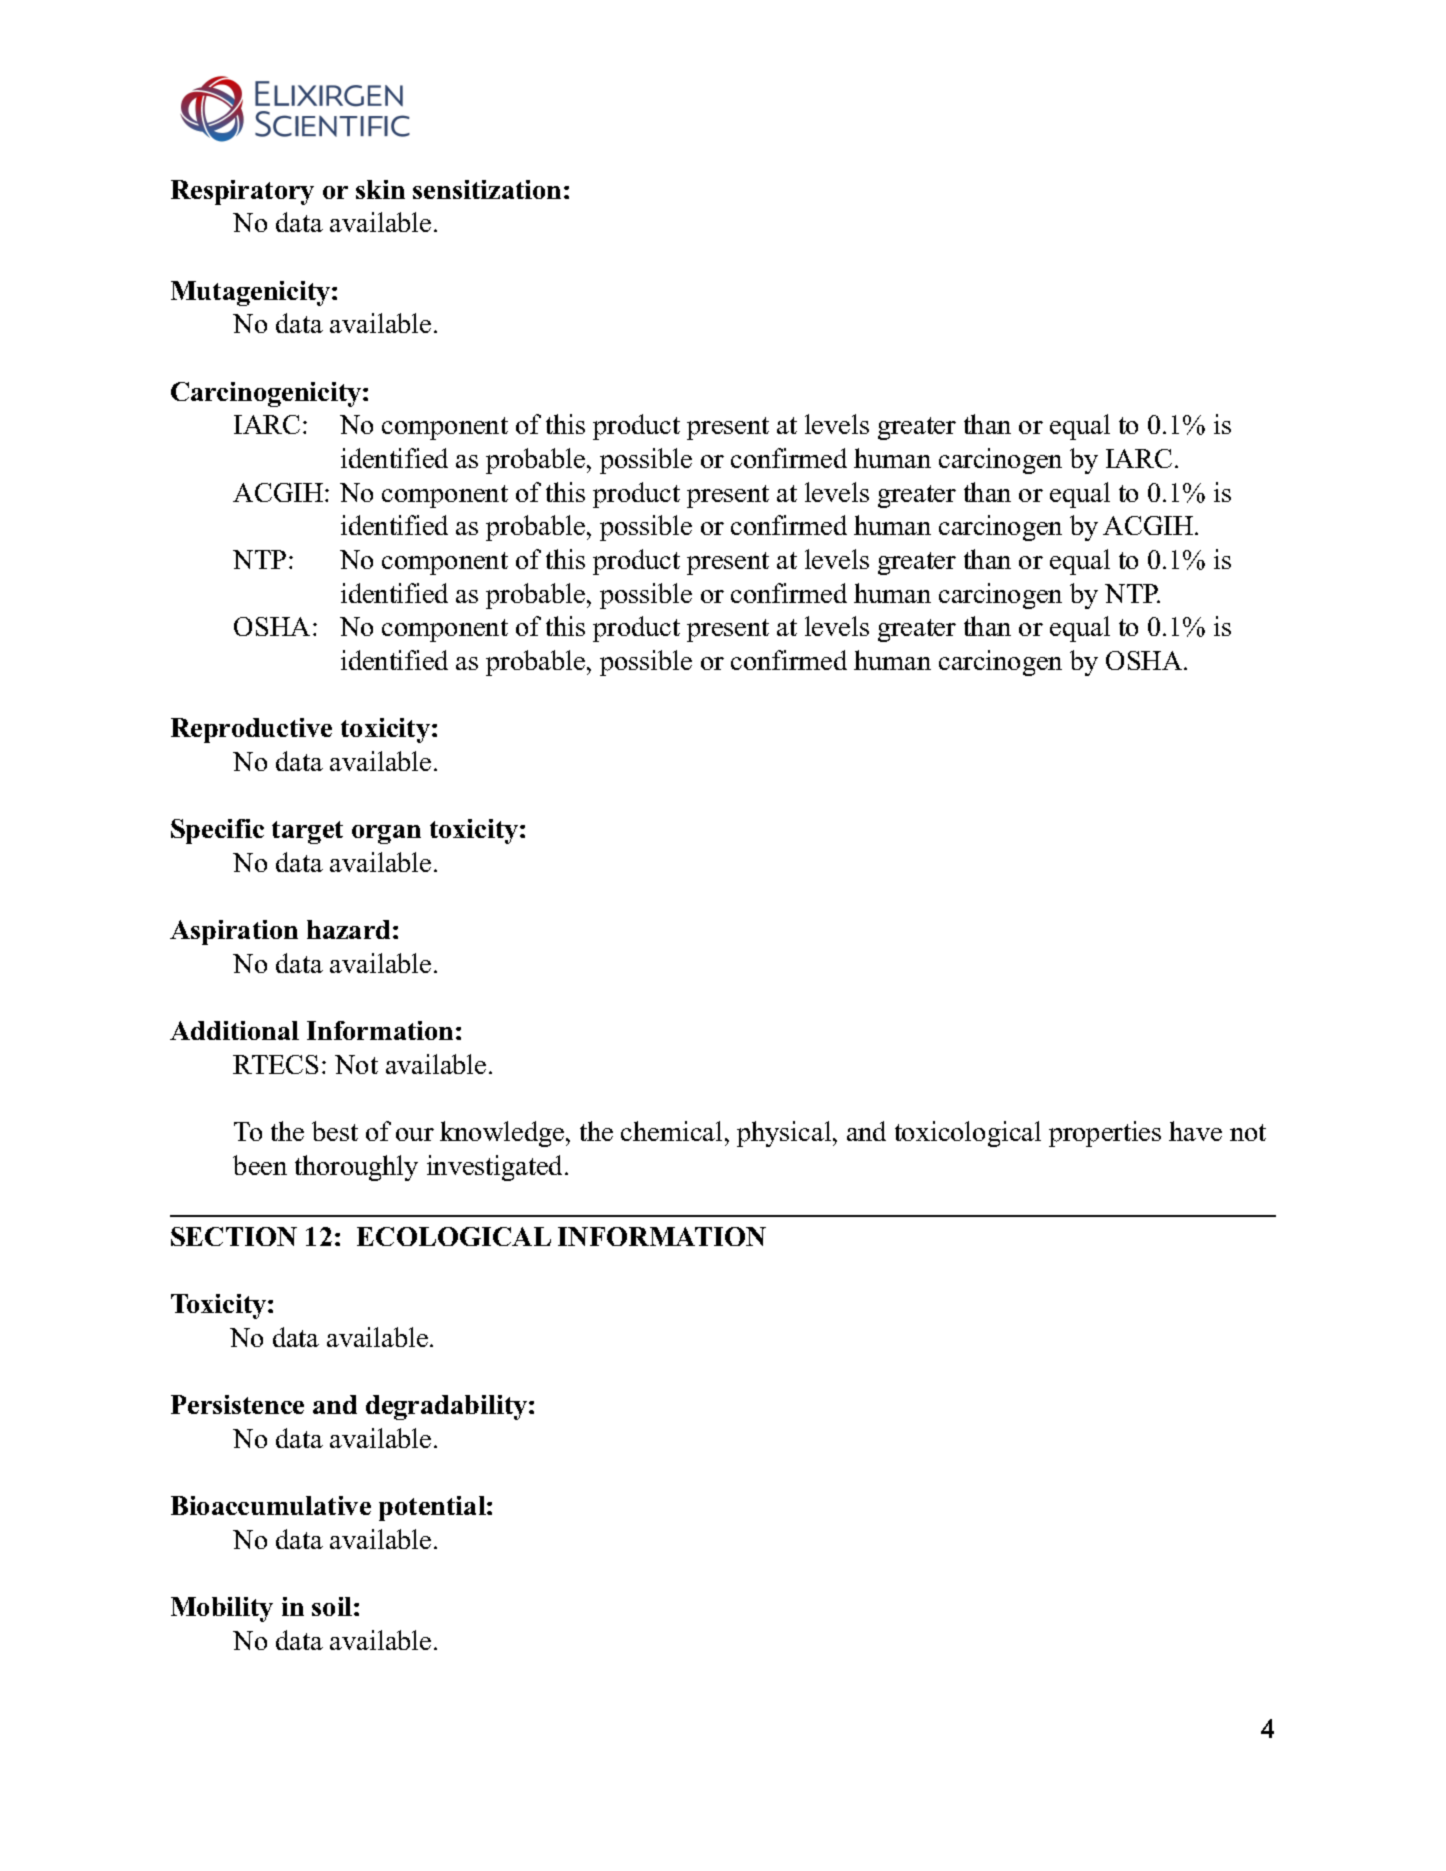 This document has width=1446, height=1871. Describe the element at coordinates (242, 192) in the document. I see `Respiratory` at that location.
